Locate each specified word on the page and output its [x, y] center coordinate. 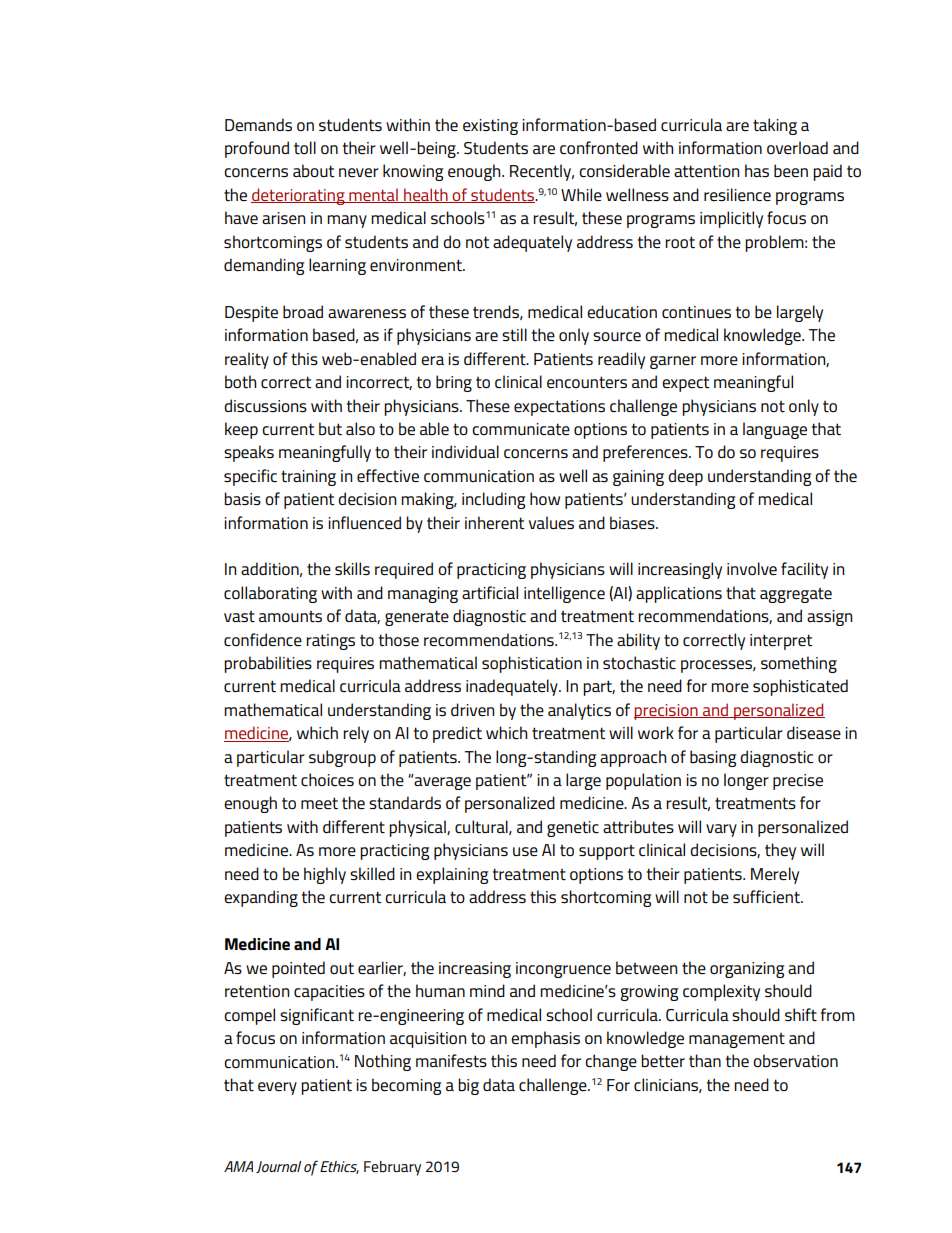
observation [795, 1061]
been [791, 170]
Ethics [339, 1167]
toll [305, 148]
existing [490, 127]
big [468, 1086]
